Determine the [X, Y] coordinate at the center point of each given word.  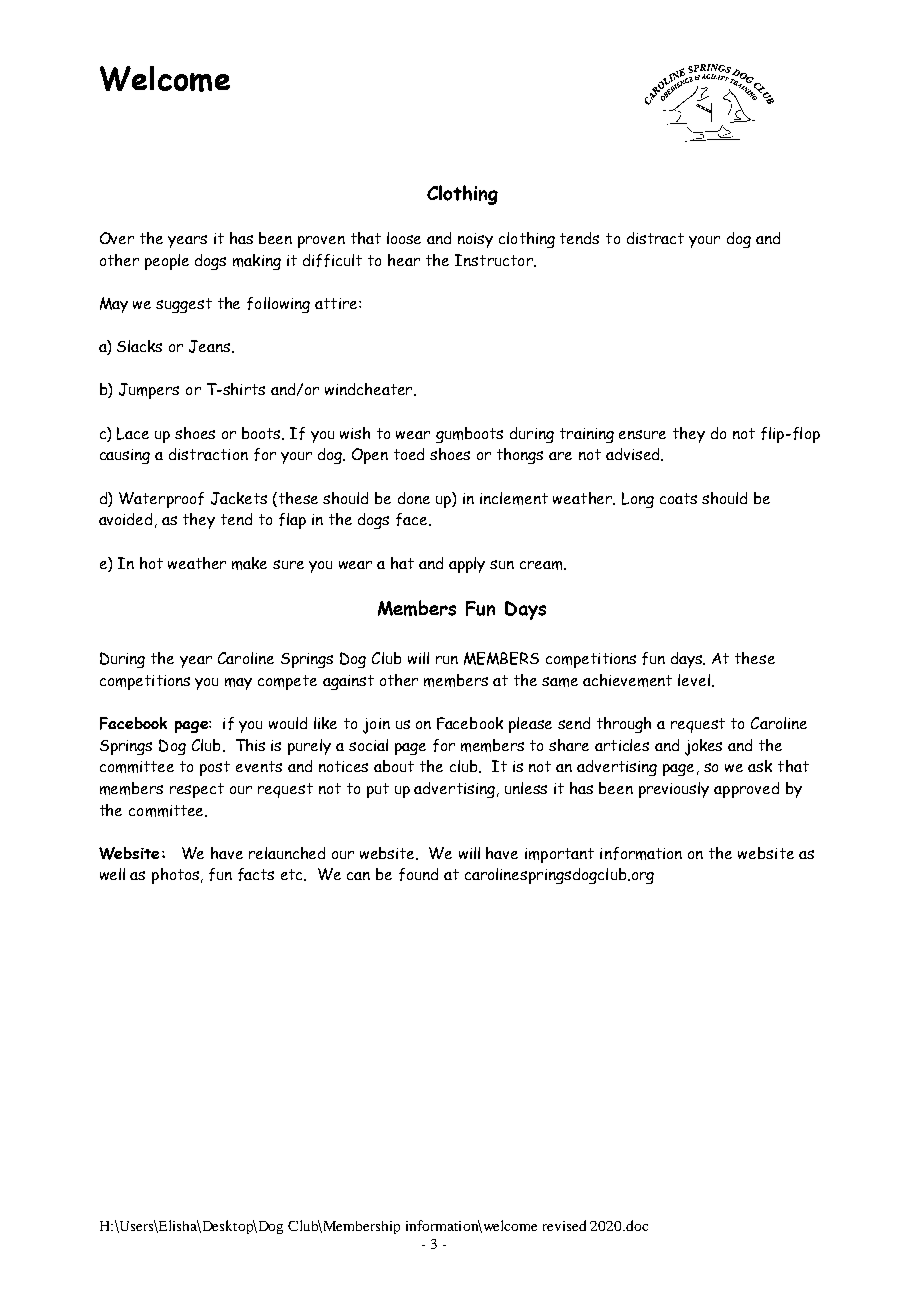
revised [564, 1225]
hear [404, 260]
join [376, 726]
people [167, 262]
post [215, 768]
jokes [703, 747]
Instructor [495, 260]
